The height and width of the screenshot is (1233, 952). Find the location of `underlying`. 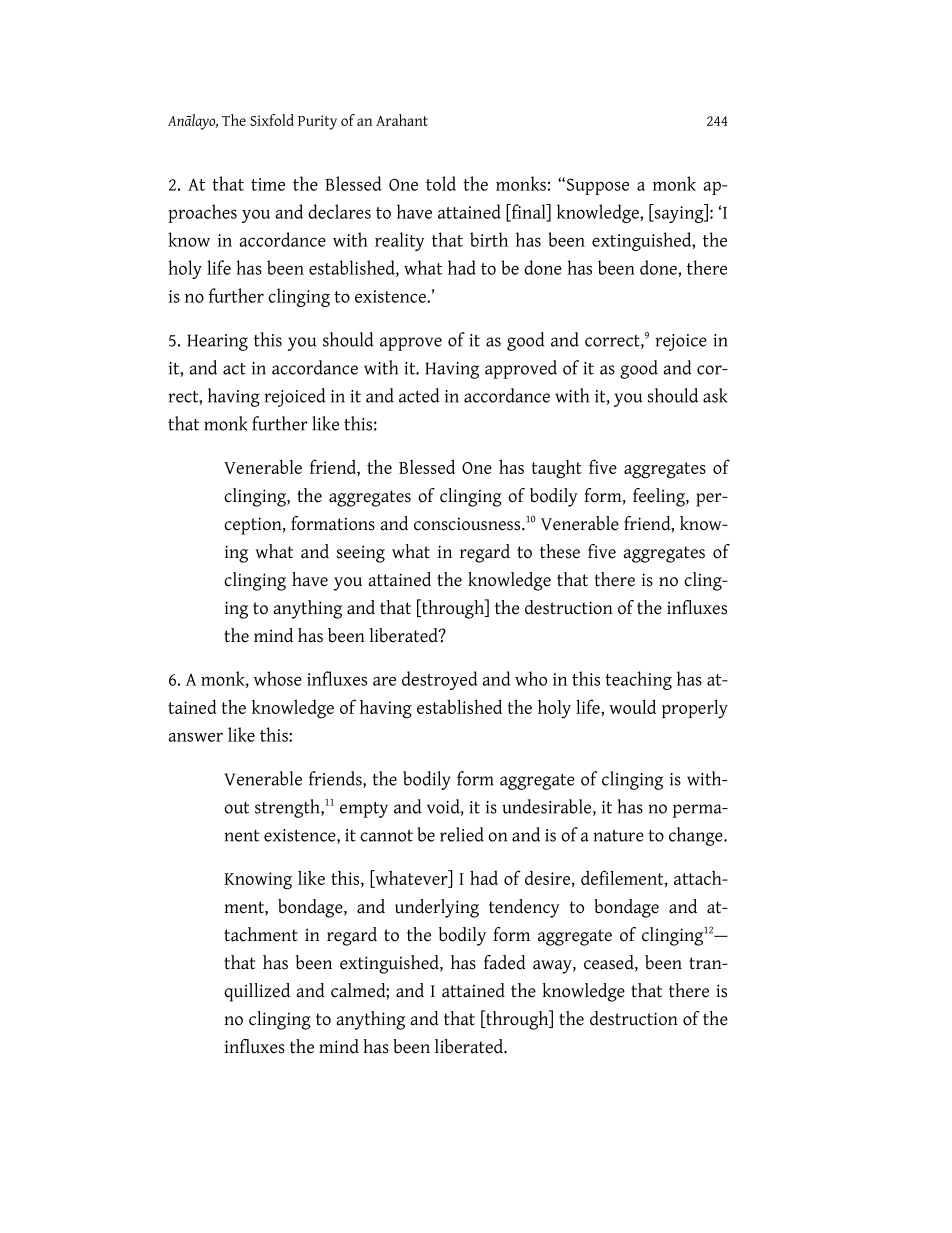

underlying is located at coordinates (437, 908).
